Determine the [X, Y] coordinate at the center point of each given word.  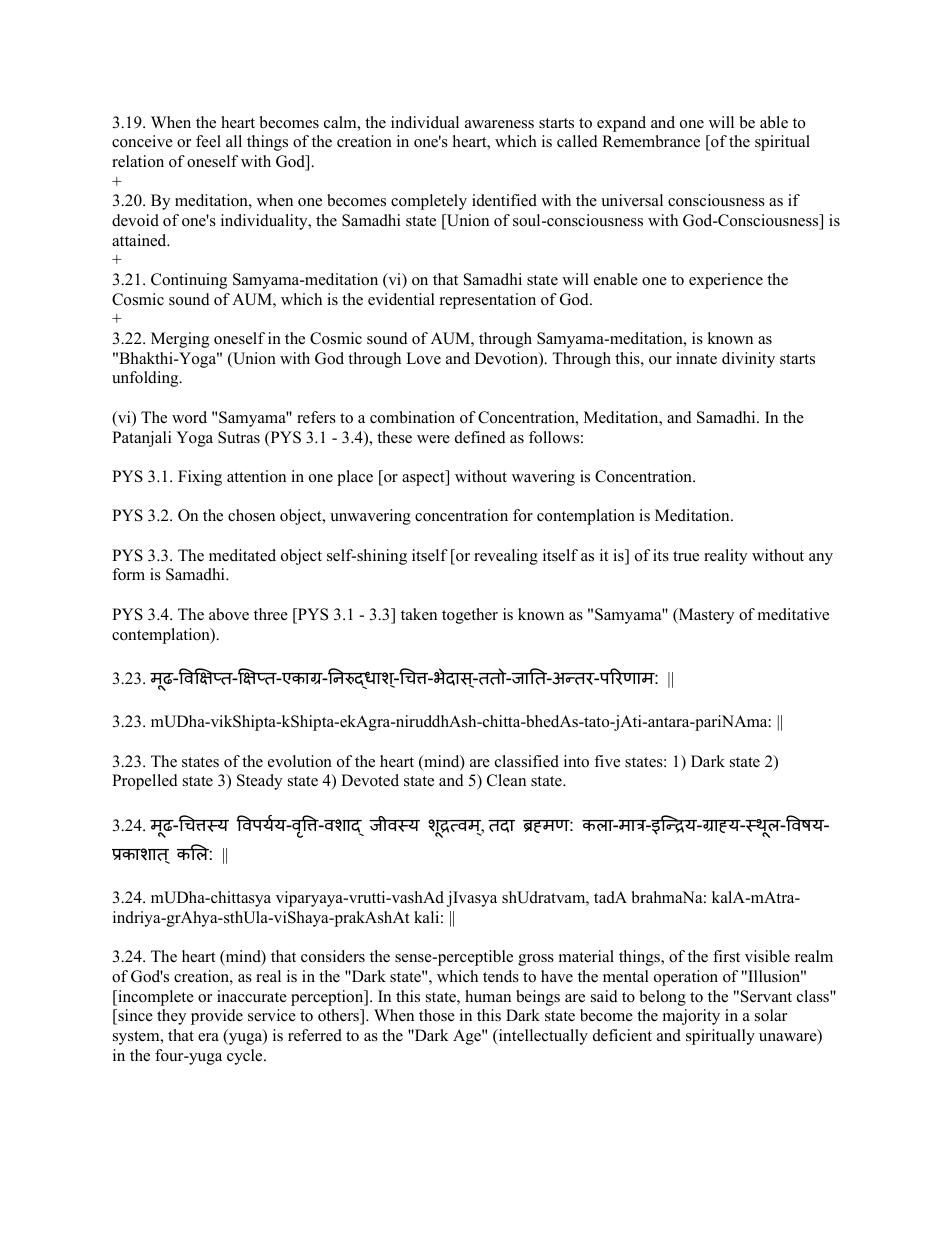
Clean [506, 780]
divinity [748, 360]
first [726, 956]
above [229, 614]
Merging [180, 340]
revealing [506, 557]
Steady [259, 782]
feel [208, 141]
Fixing [200, 478]
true [686, 556]
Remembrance [651, 141]
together [470, 616]
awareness [499, 124]
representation [488, 301]
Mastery [705, 616]
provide [217, 1017]
